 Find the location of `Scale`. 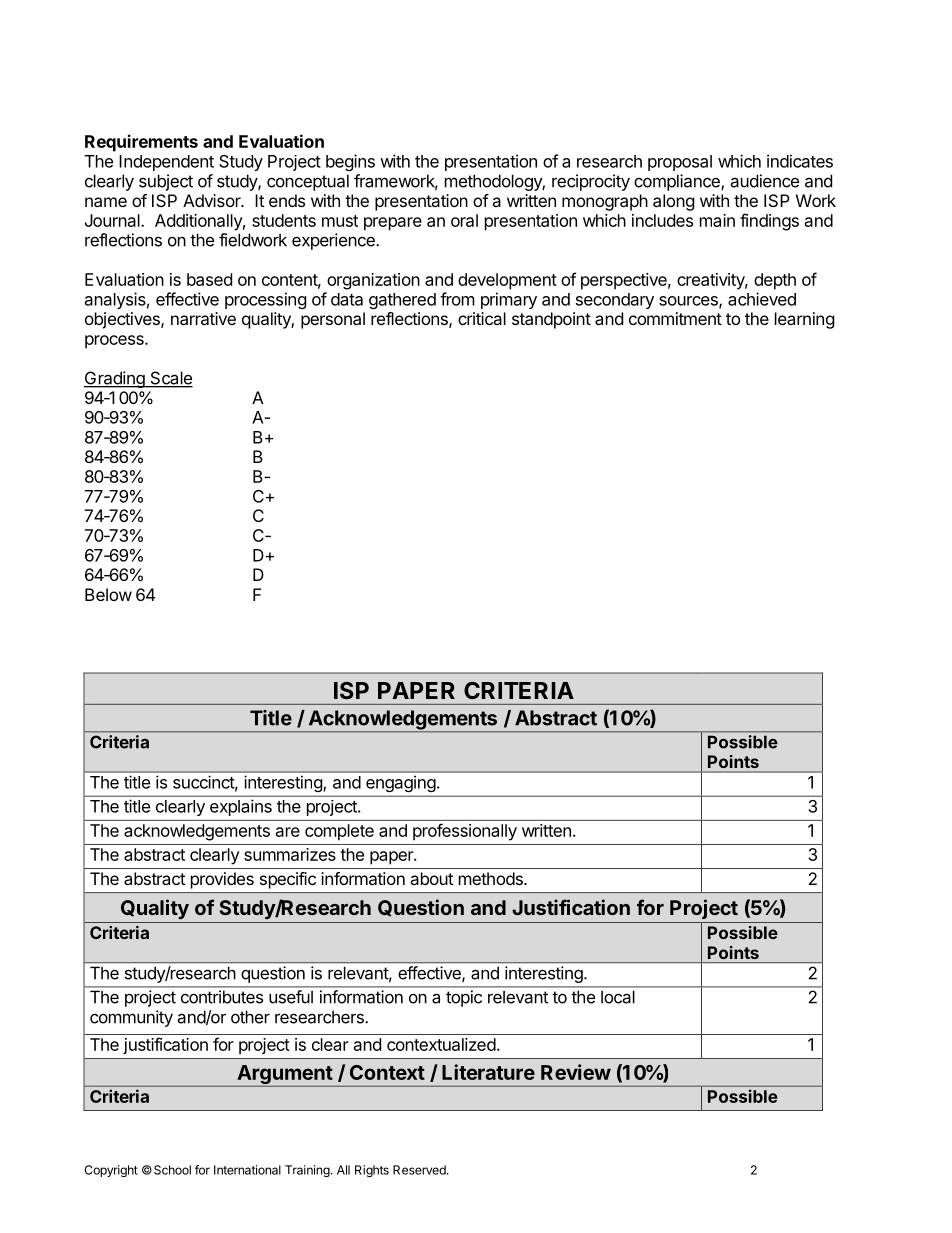

Scale is located at coordinates (170, 379).
